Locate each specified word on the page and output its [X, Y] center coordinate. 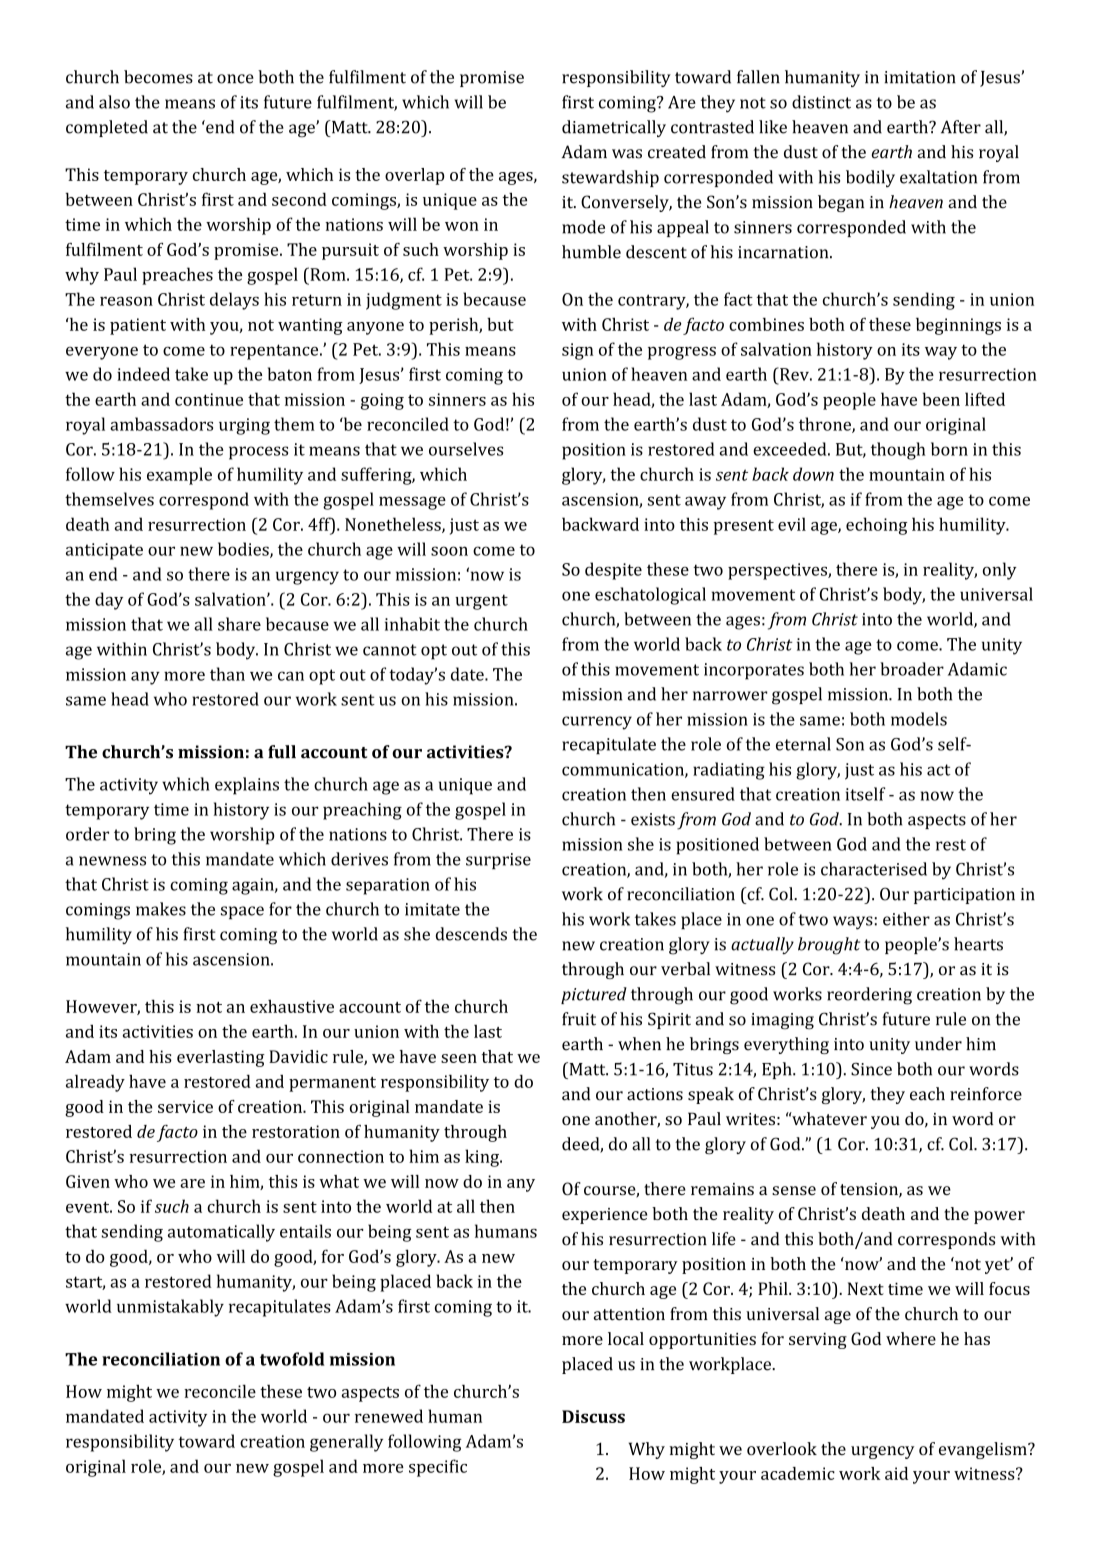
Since [871, 1069]
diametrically [614, 128]
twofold [292, 1359]
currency [597, 723]
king [483, 1158]
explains [247, 786]
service [185, 1106]
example [179, 476]
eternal [803, 744]
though [898, 451]
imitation [920, 77]
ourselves [466, 449]
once [235, 79]
